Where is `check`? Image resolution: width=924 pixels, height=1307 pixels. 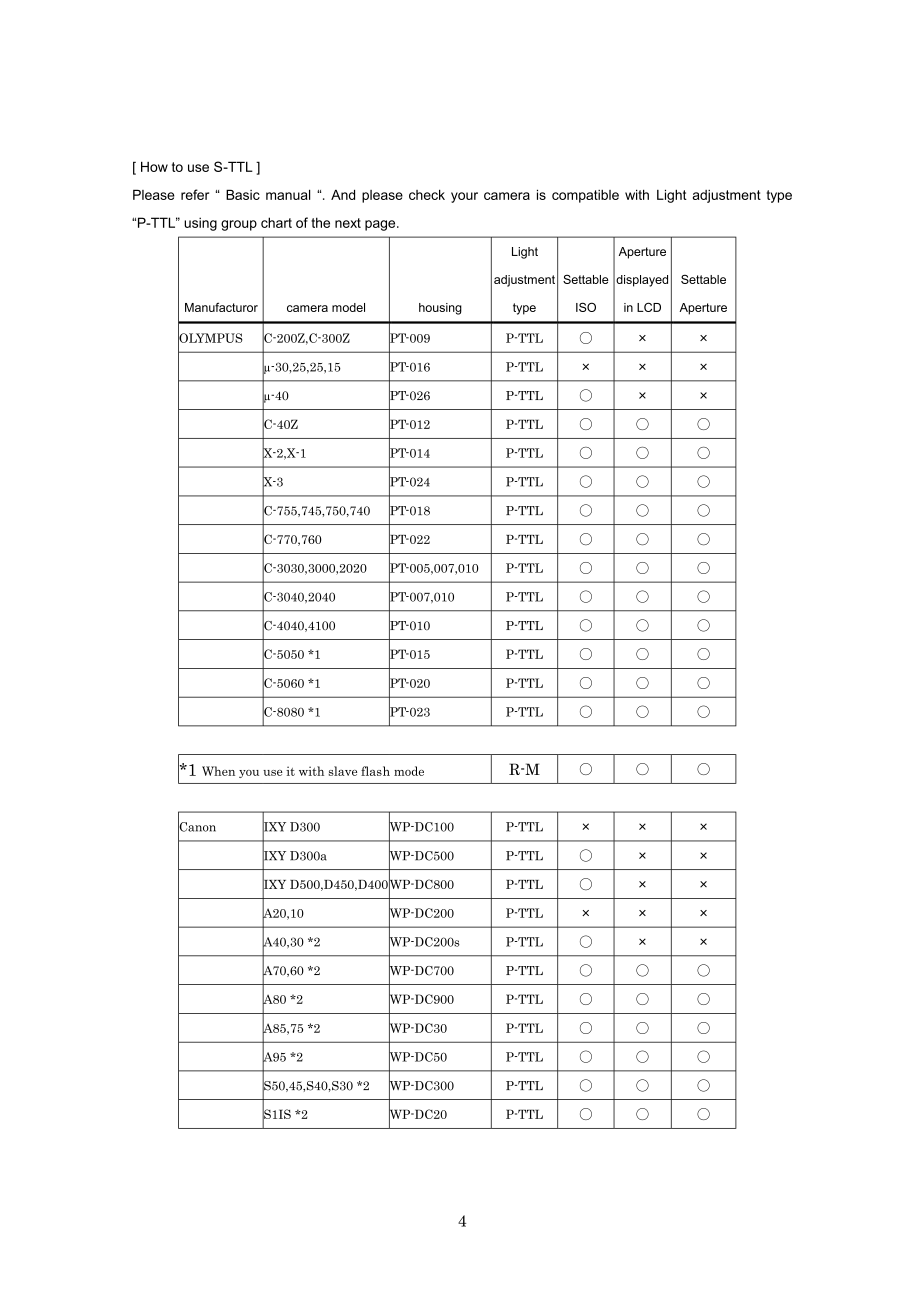
check is located at coordinates (427, 194).
